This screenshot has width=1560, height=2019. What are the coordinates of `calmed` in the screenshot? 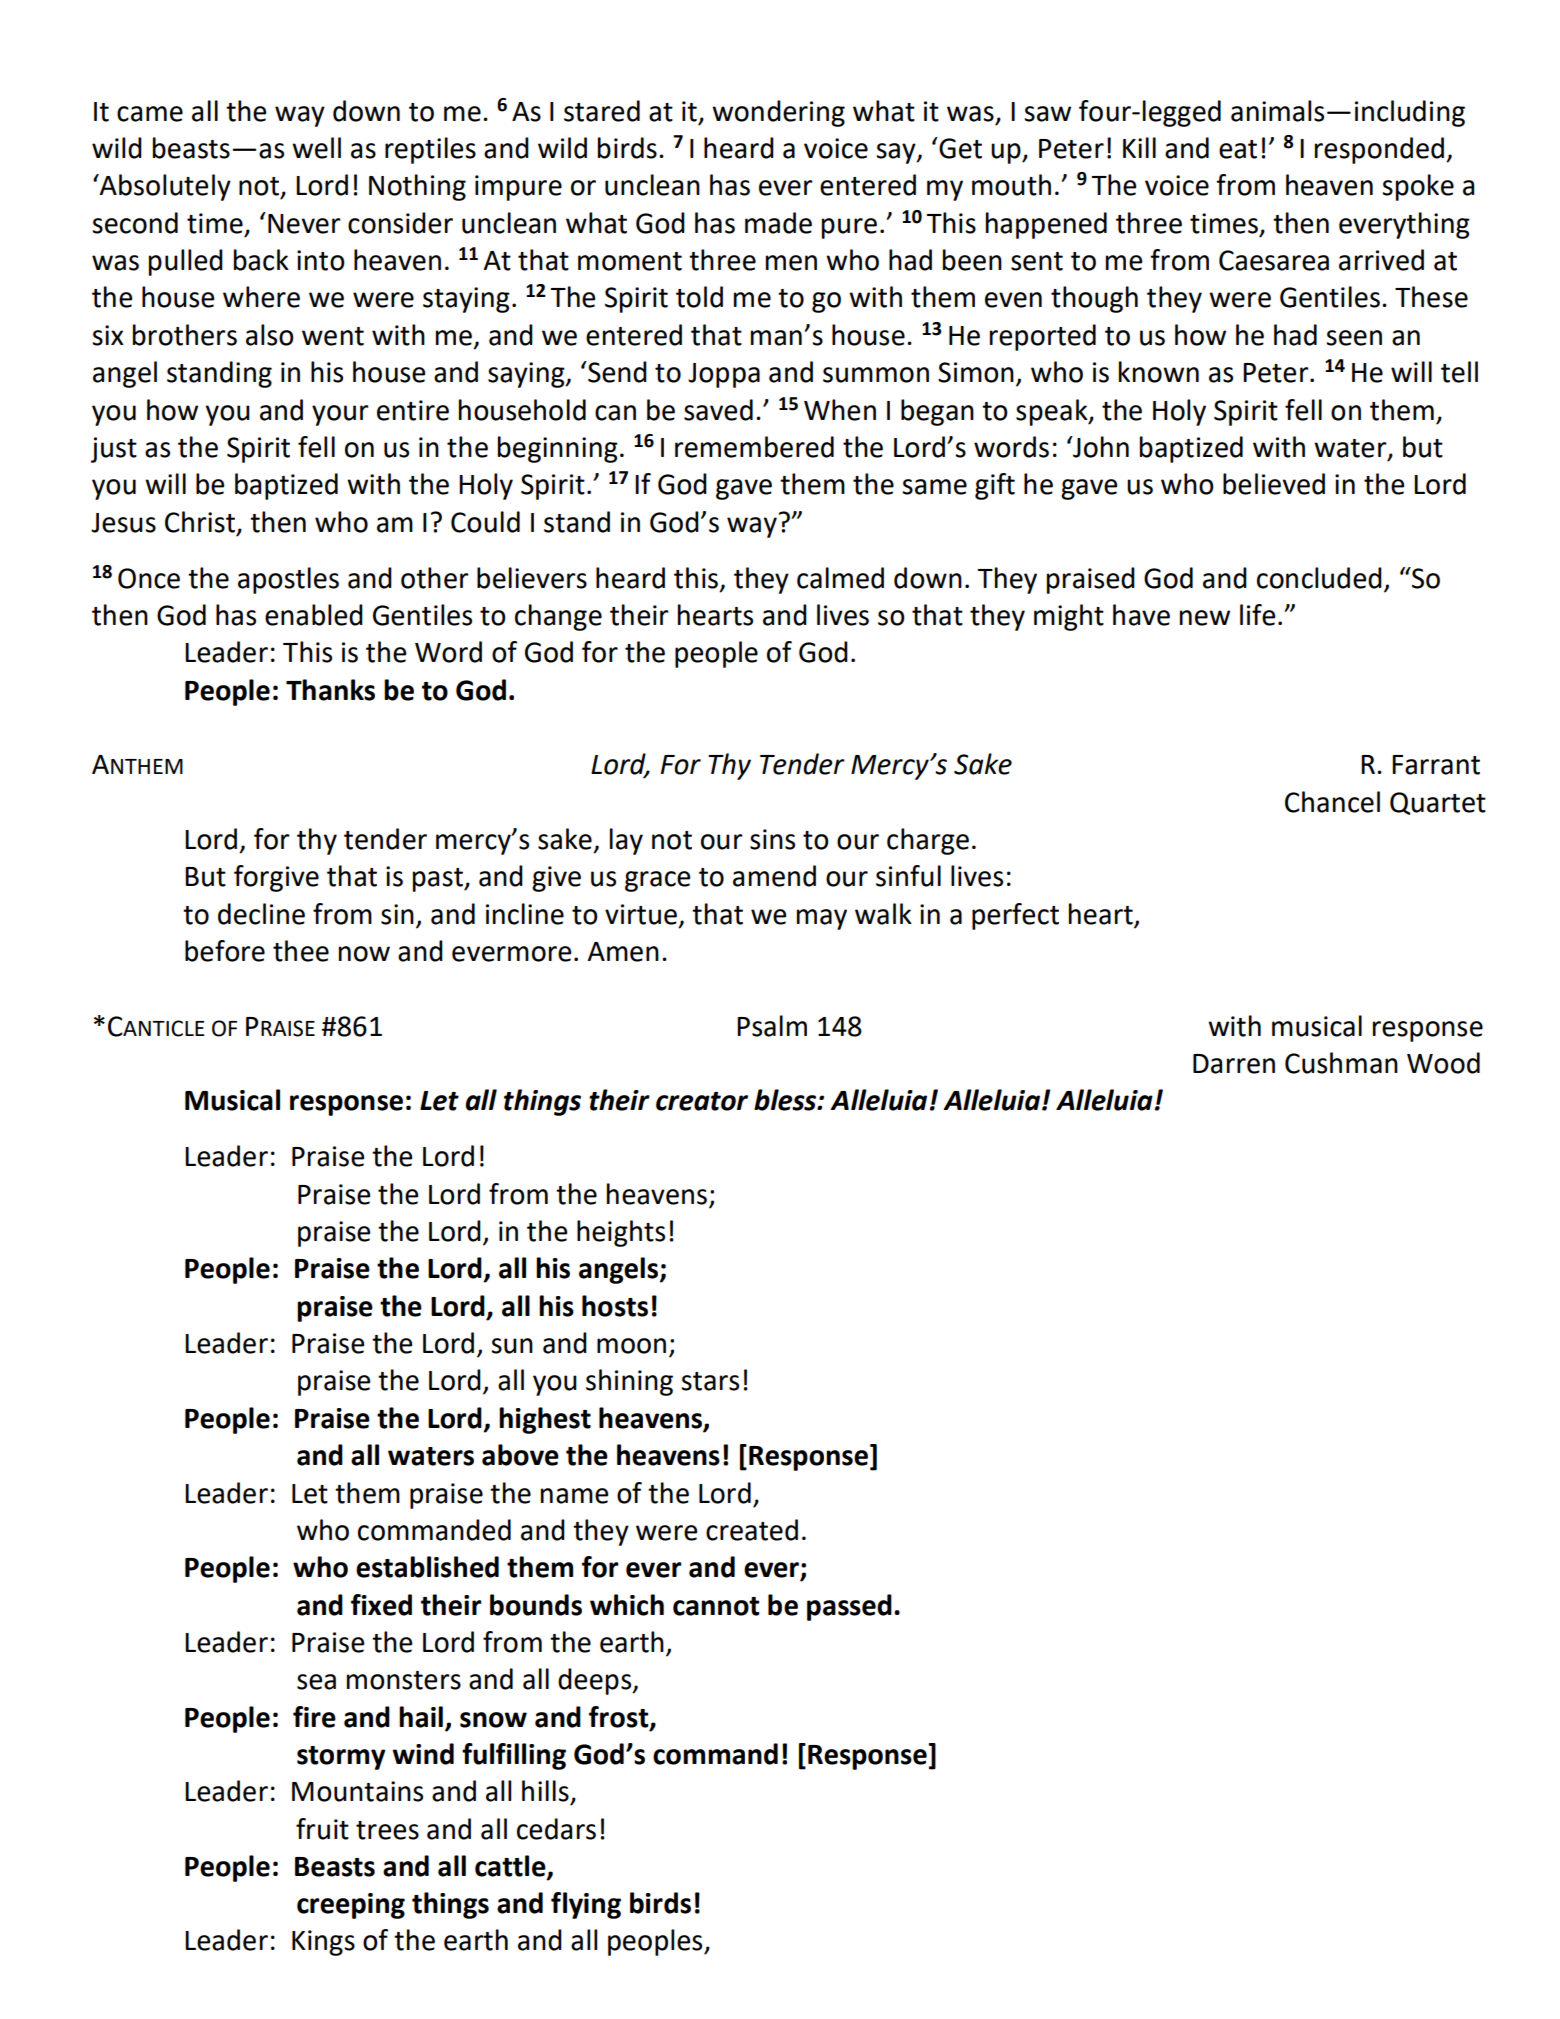 It's located at (840, 578).
